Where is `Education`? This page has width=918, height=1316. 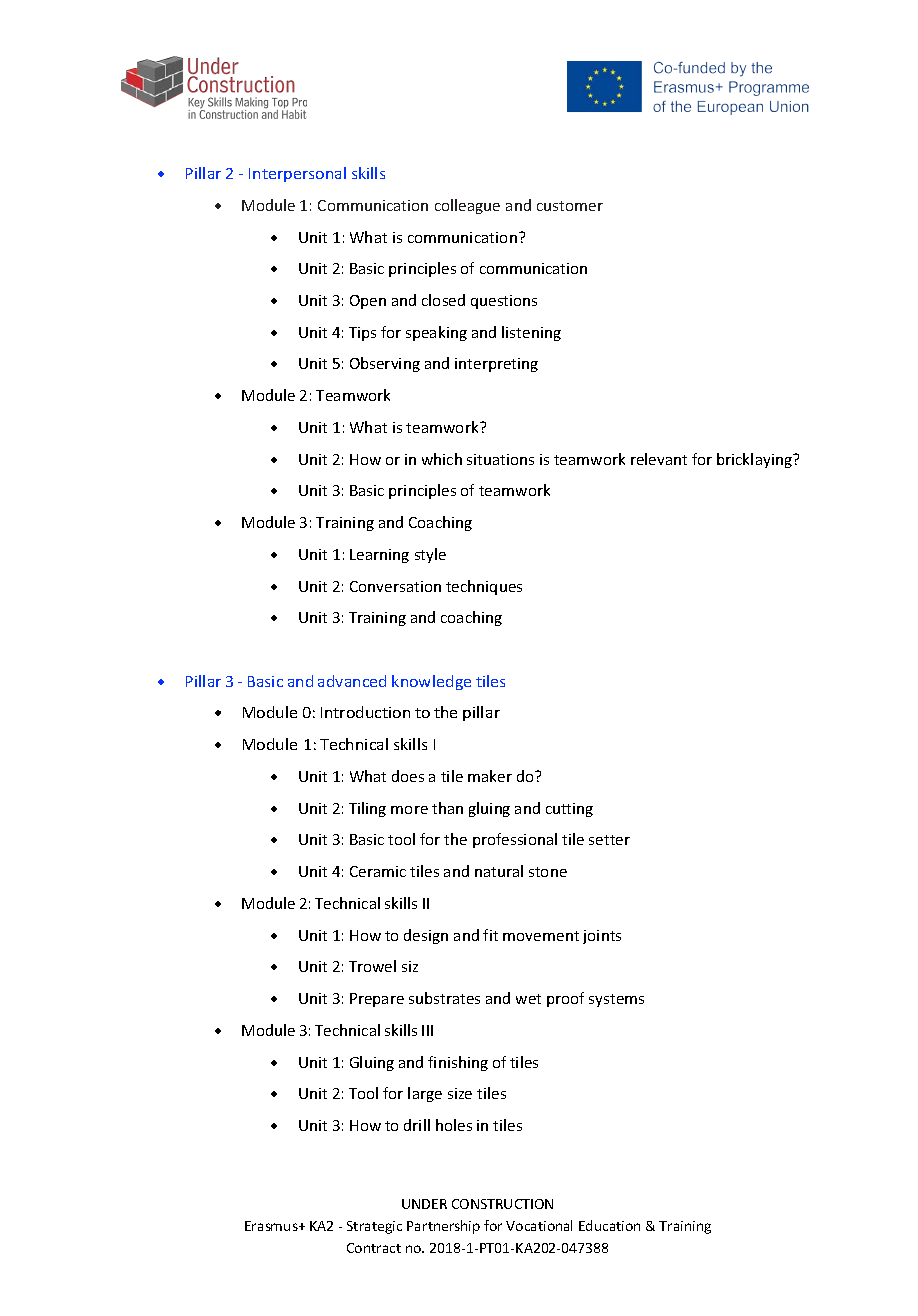 Education is located at coordinates (609, 1225).
